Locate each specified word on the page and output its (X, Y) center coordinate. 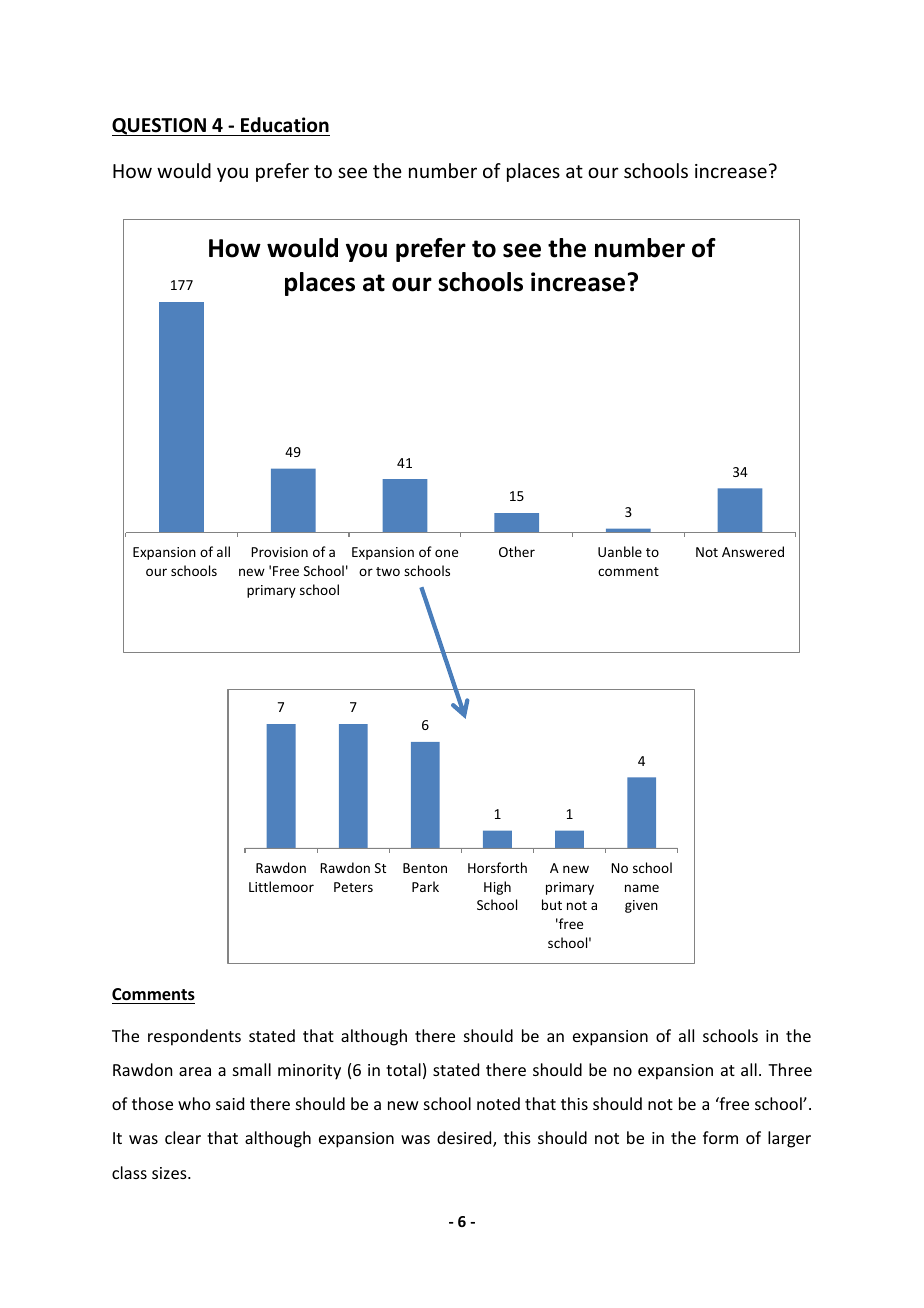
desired (465, 1139)
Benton (425, 868)
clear (183, 1137)
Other (517, 551)
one (446, 553)
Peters (353, 887)
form (720, 1137)
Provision (279, 552)
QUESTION (160, 127)
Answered (753, 551)
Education (285, 125)
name (642, 888)
